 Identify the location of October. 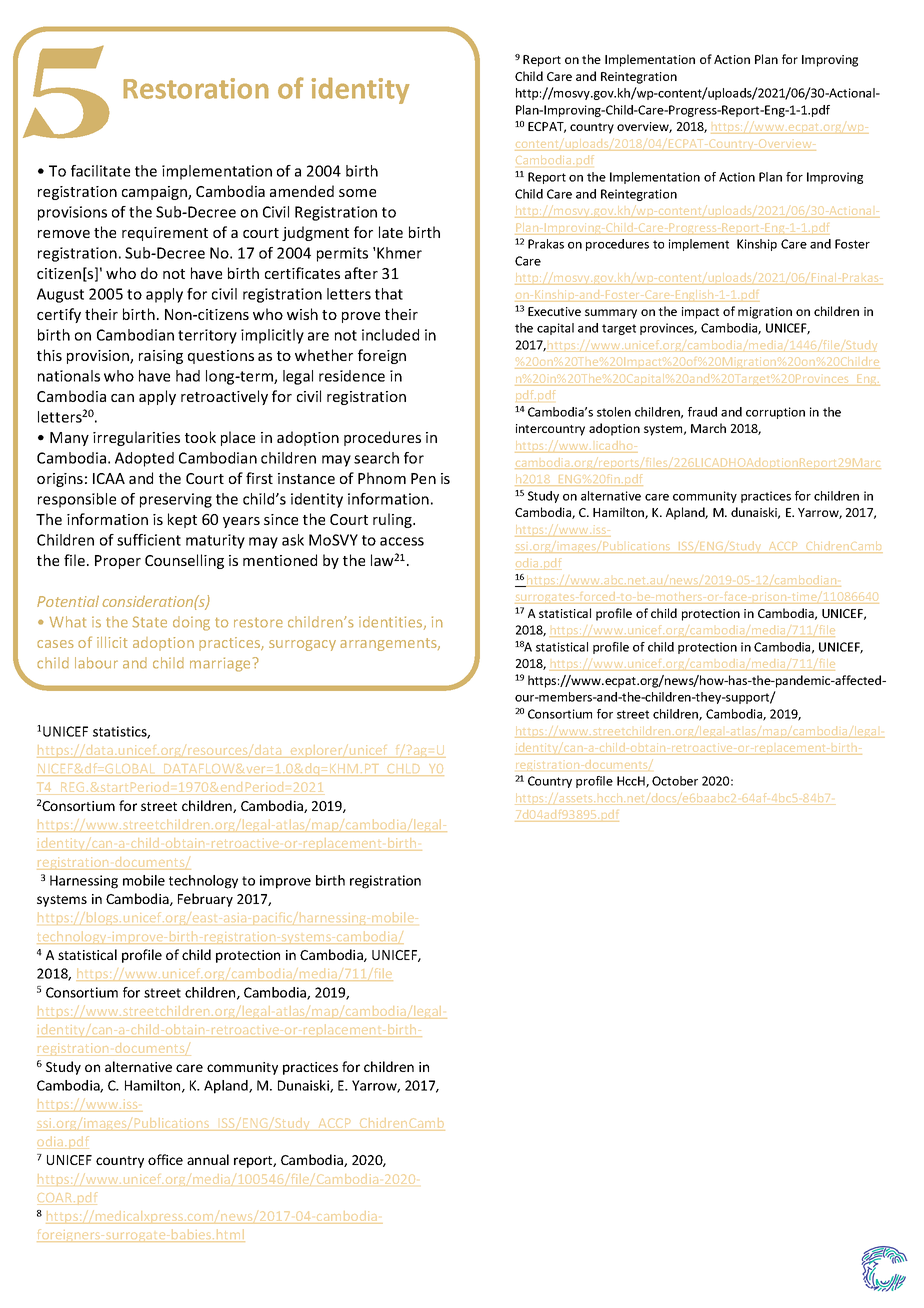
(675, 781).
